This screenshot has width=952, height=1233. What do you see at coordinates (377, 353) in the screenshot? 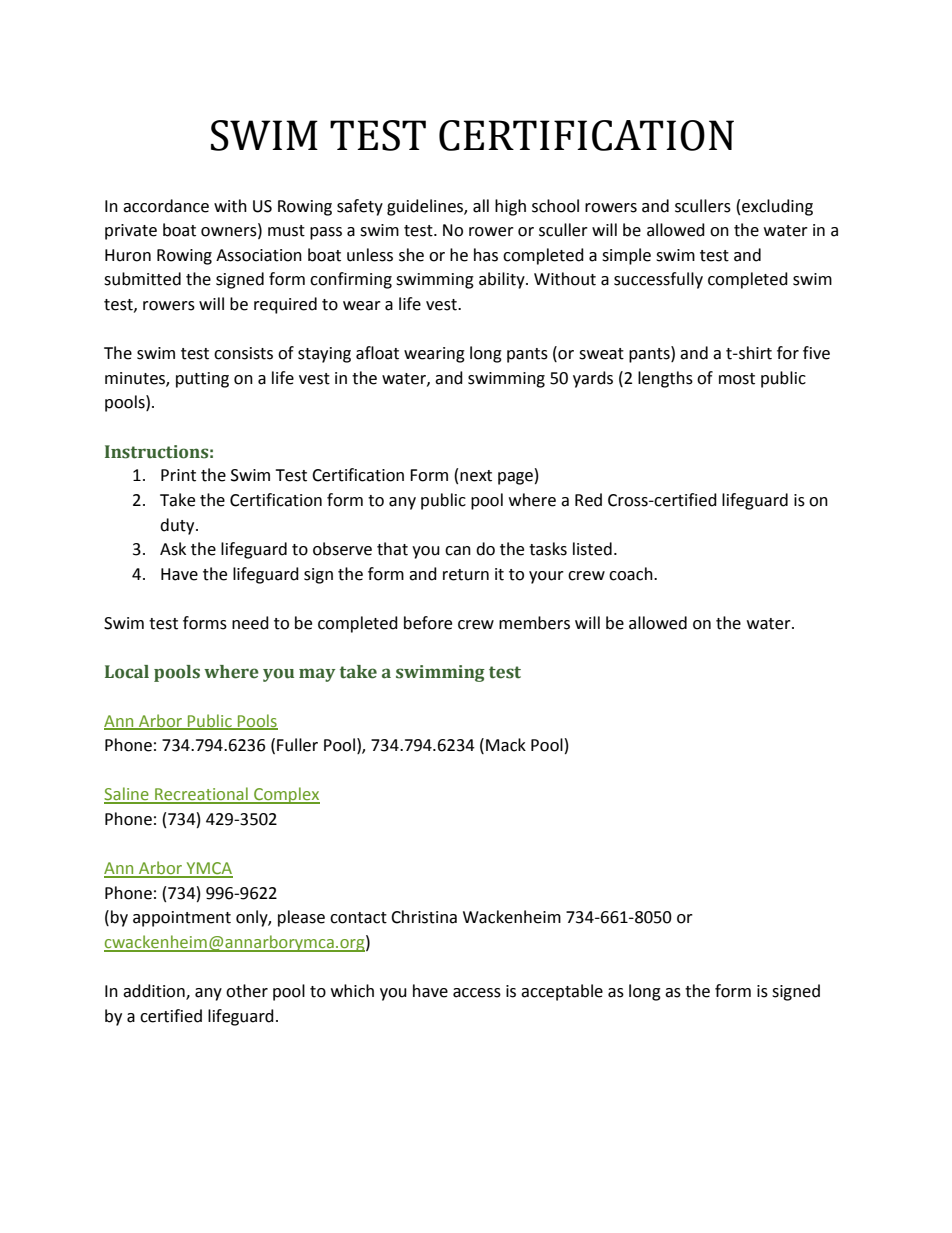
I see `afloat` at bounding box center [377, 353].
